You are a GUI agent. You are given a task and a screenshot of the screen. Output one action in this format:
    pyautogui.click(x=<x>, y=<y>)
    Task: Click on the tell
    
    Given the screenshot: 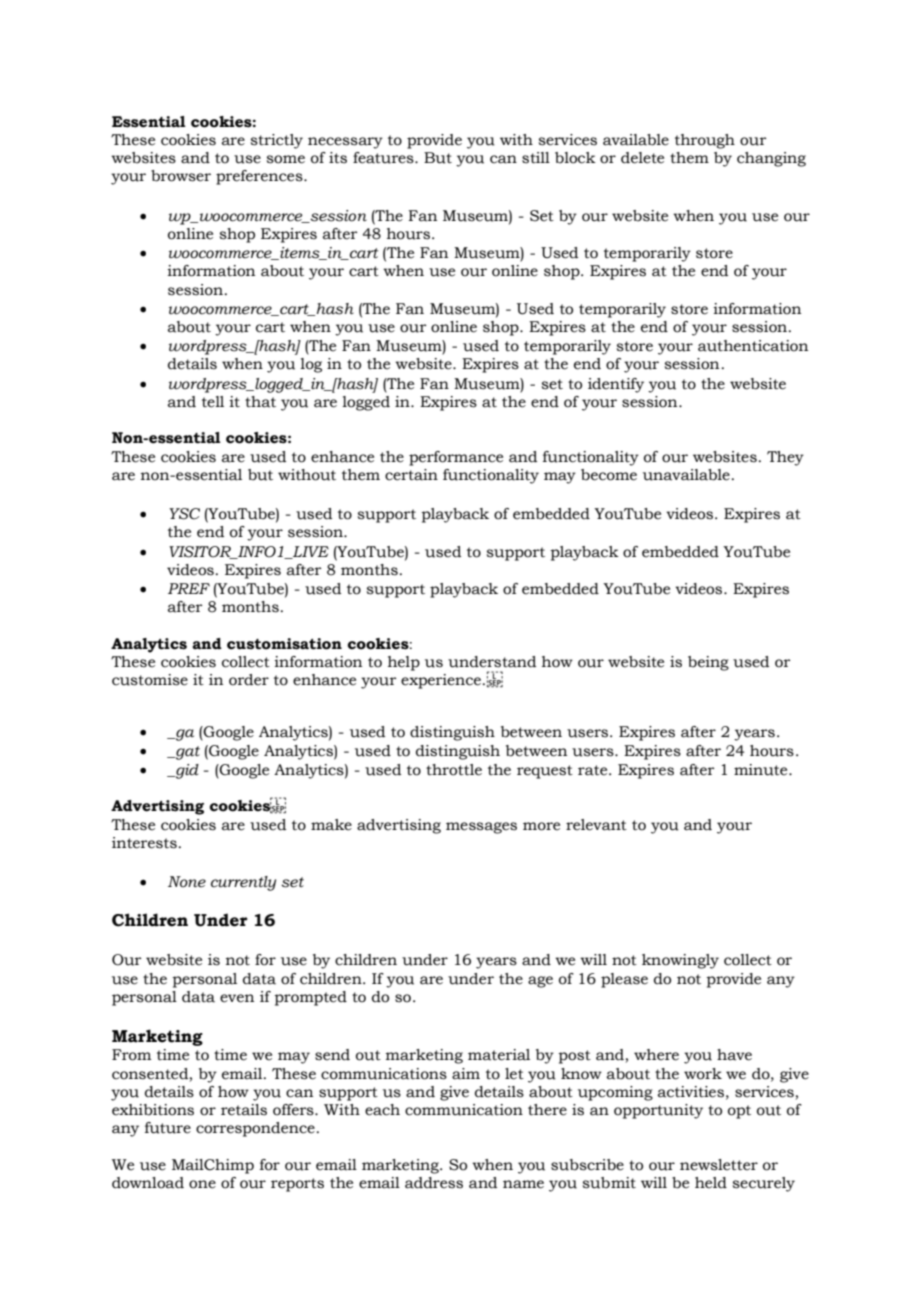 What is the action you would take?
    pyautogui.click(x=213, y=402)
